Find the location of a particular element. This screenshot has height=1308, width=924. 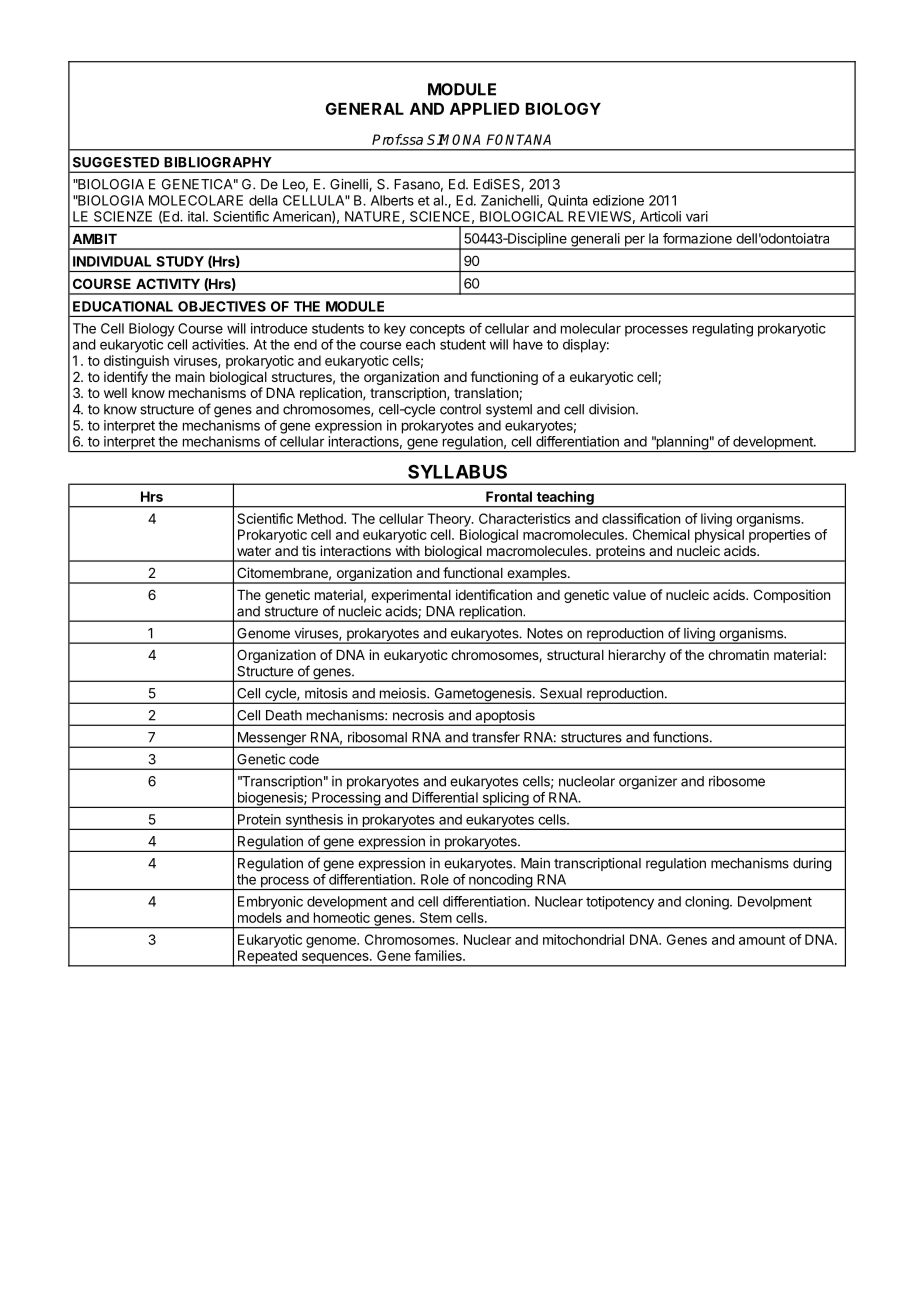

activities is located at coordinates (219, 344).
